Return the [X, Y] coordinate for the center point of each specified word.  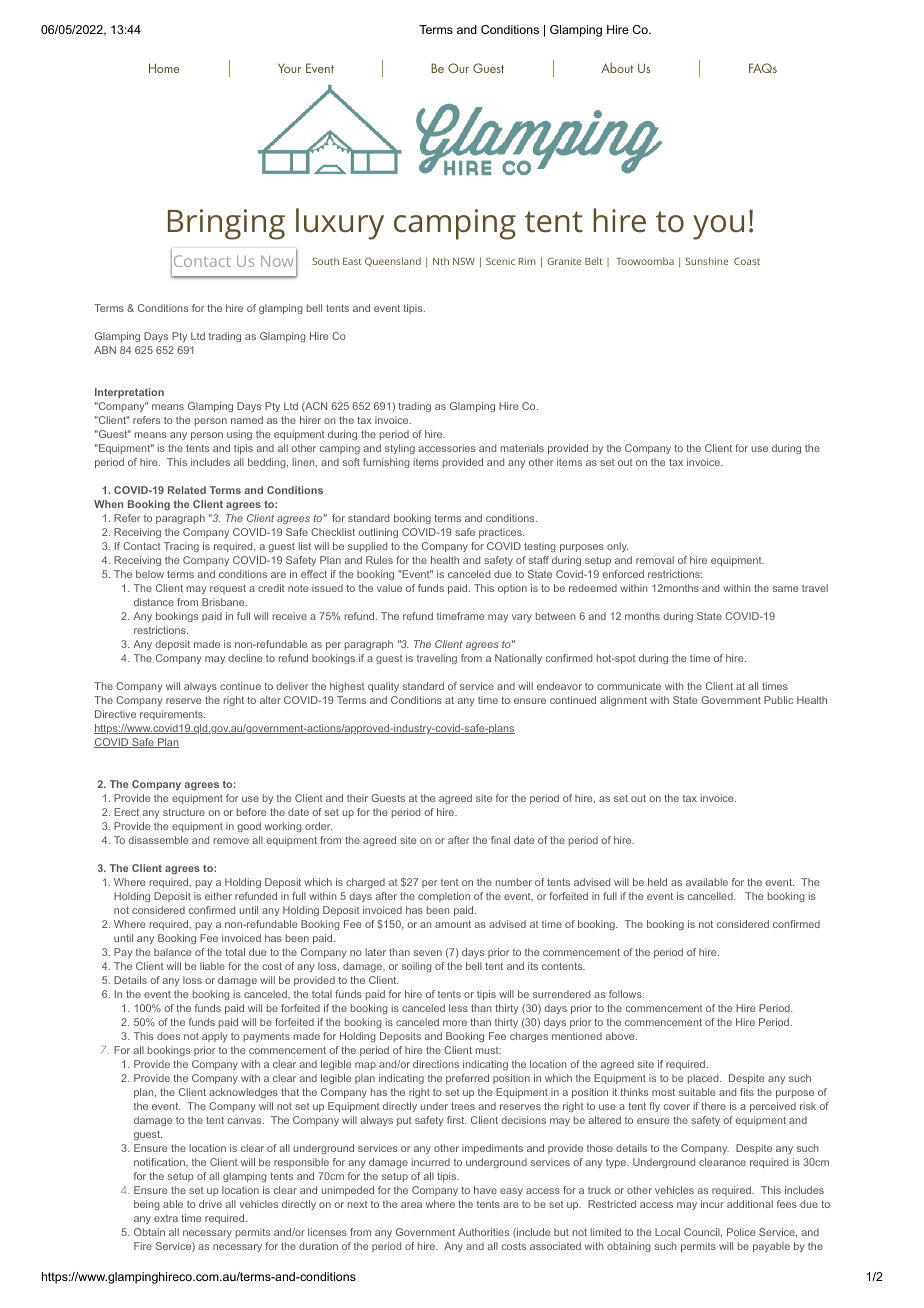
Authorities [483, 1232]
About [617, 68]
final [500, 840]
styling [400, 449]
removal [655, 560]
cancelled [711, 896]
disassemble [158, 840]
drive [210, 1204]
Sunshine [707, 261]
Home [164, 68]
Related [187, 490]
